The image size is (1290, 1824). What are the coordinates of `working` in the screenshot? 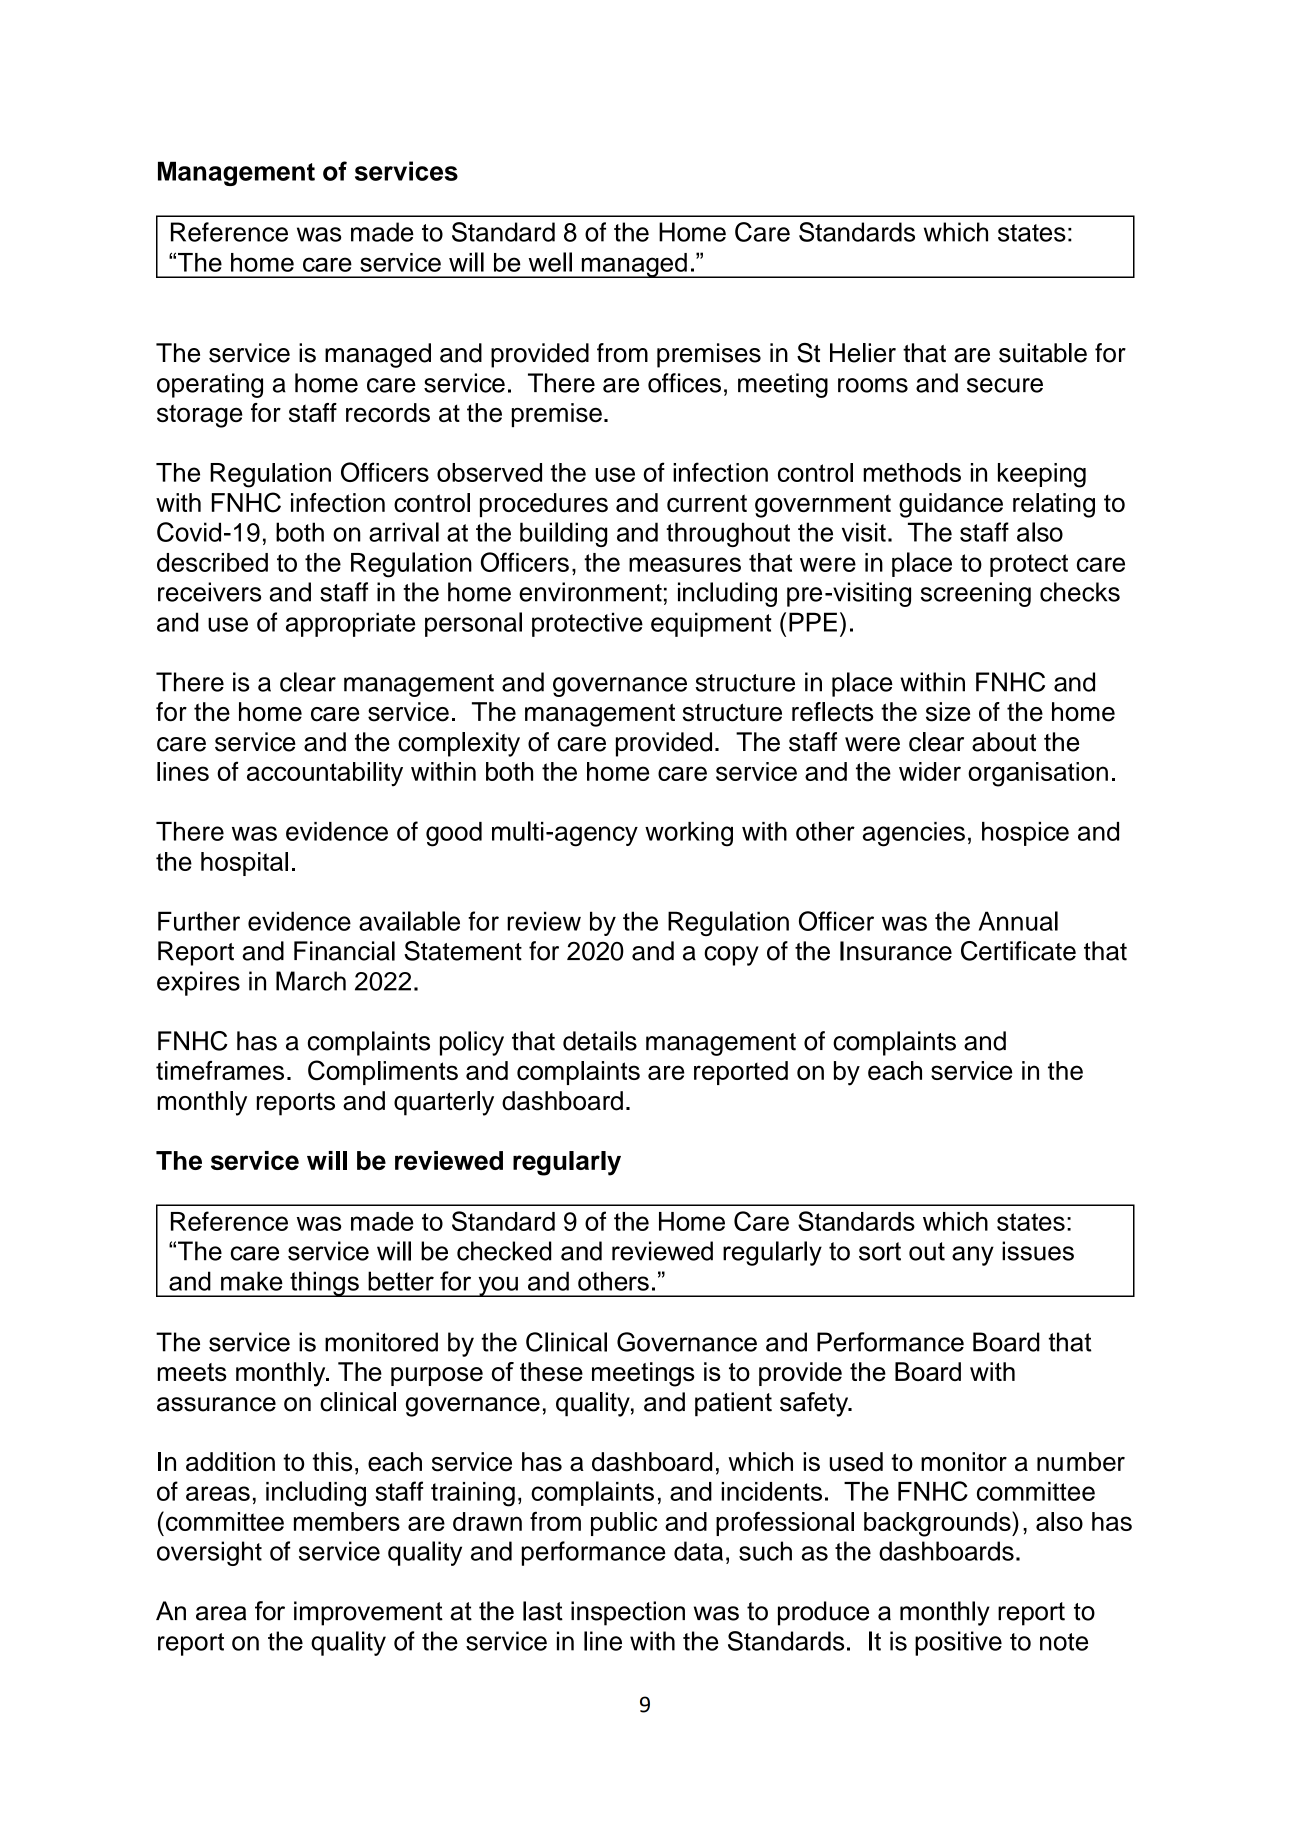 It's located at (689, 834).
